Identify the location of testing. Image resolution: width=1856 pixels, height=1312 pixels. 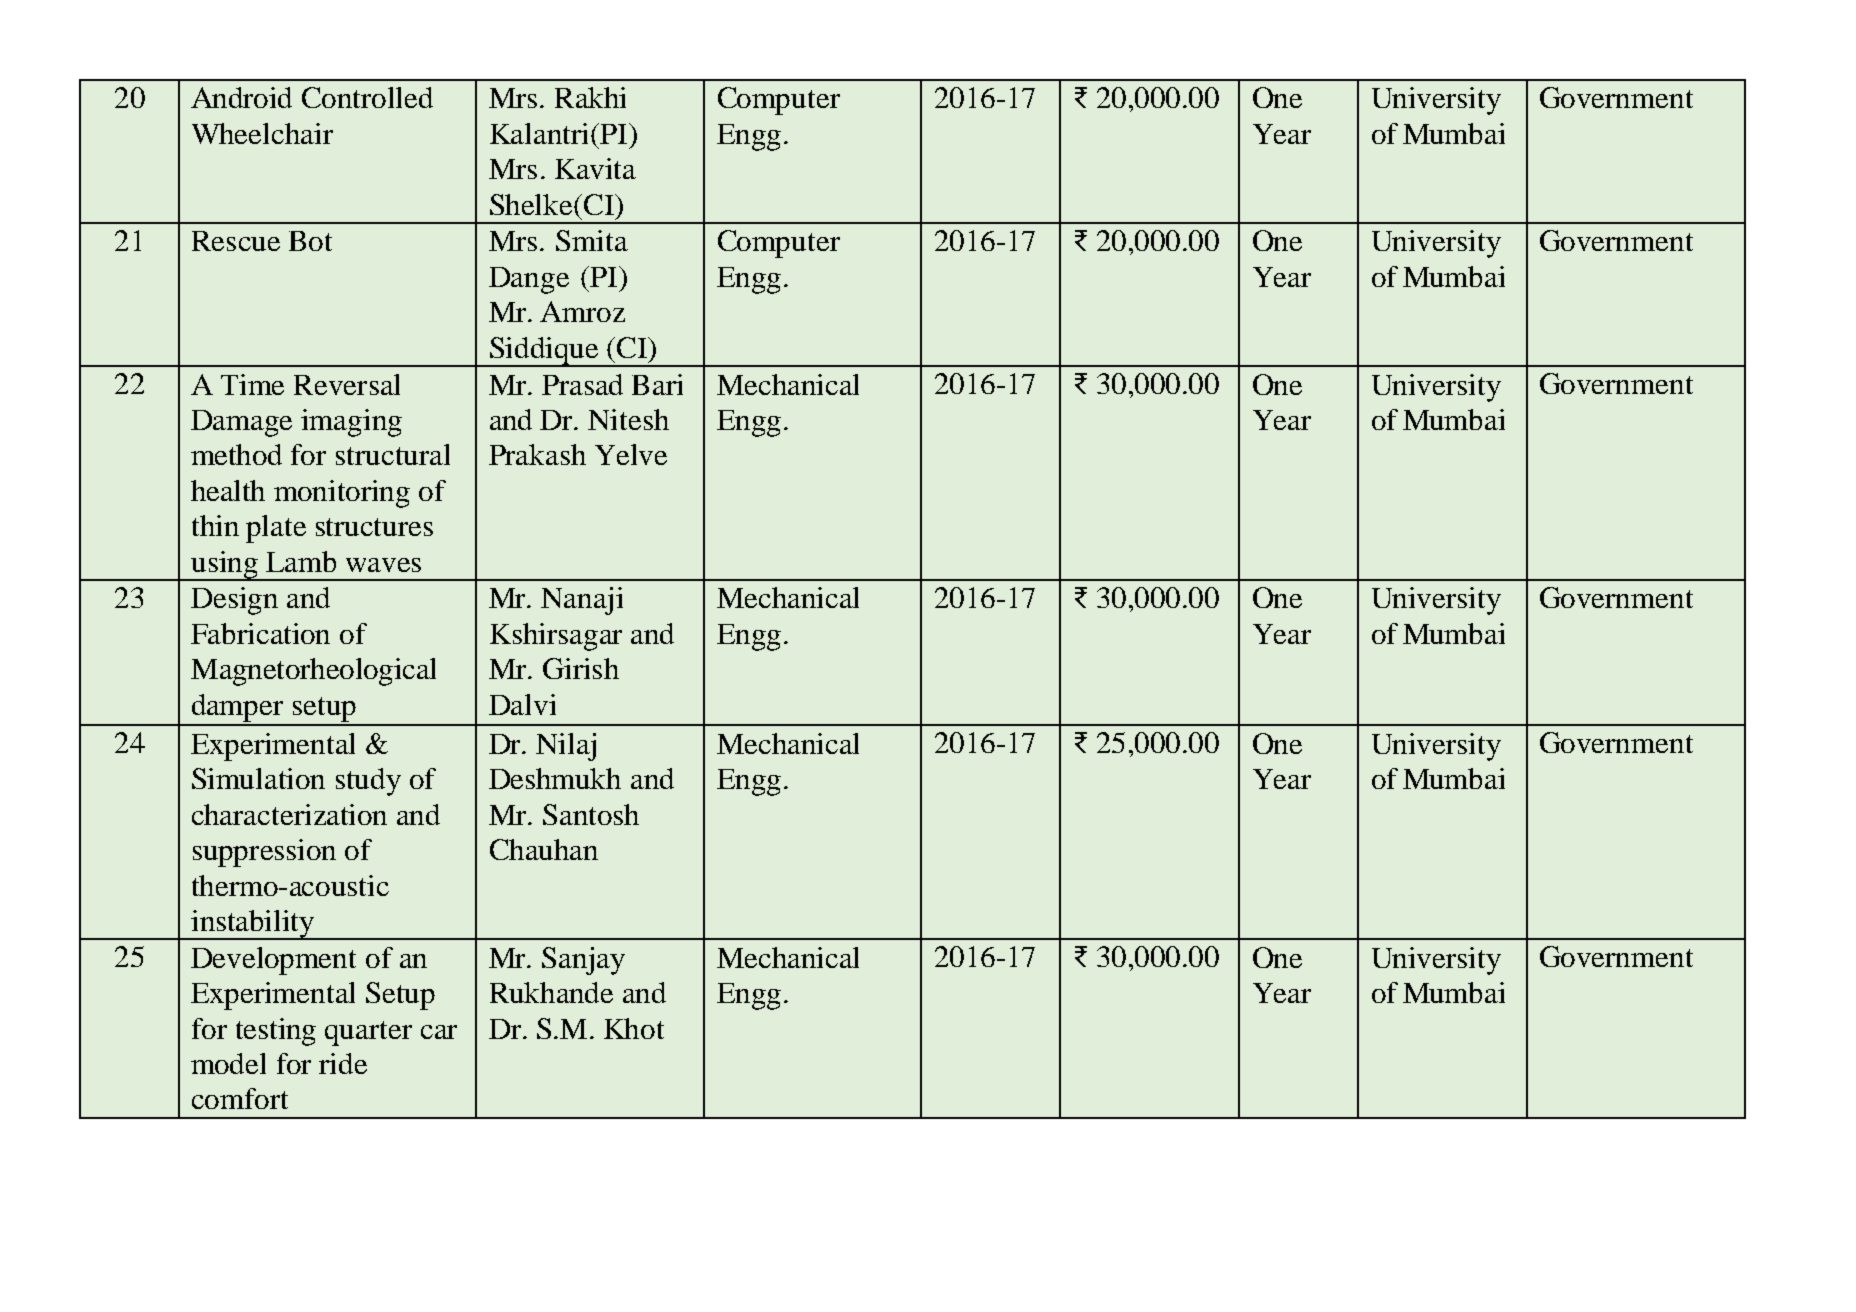
(276, 1032).
